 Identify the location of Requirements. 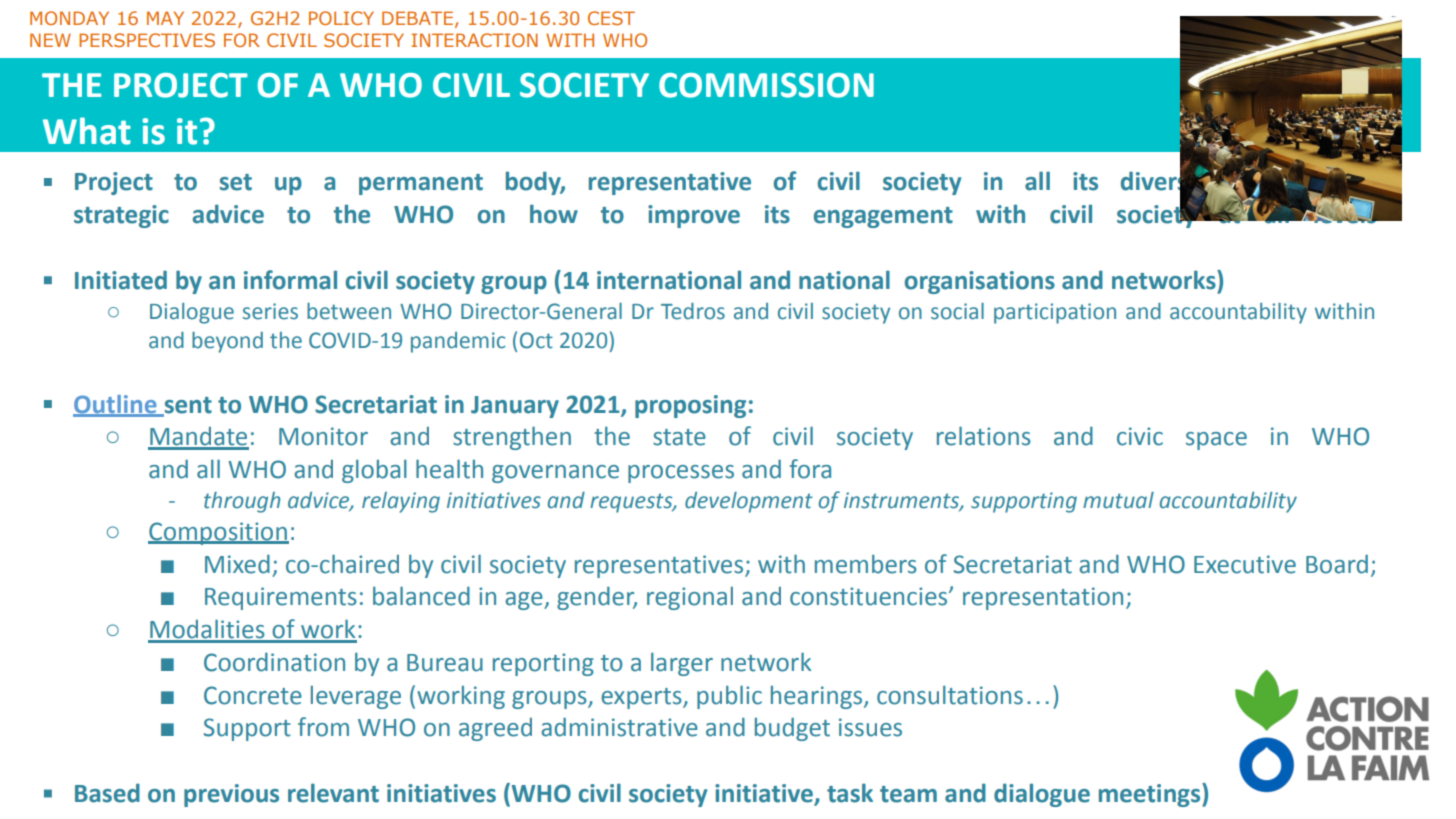
(281, 598).
